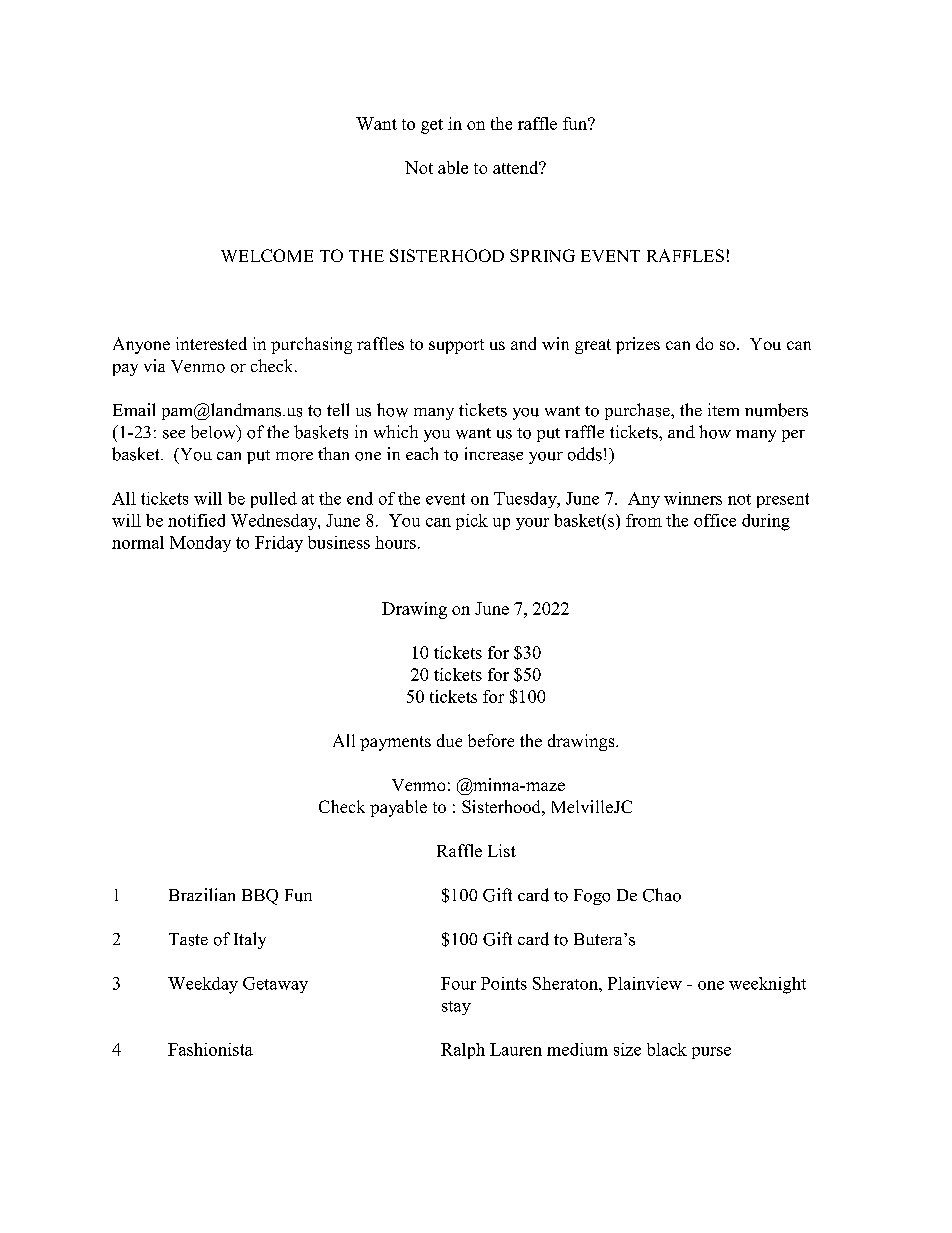 The height and width of the image is (1233, 952). What do you see at coordinates (715, 520) in the image?
I see `office` at bounding box center [715, 520].
